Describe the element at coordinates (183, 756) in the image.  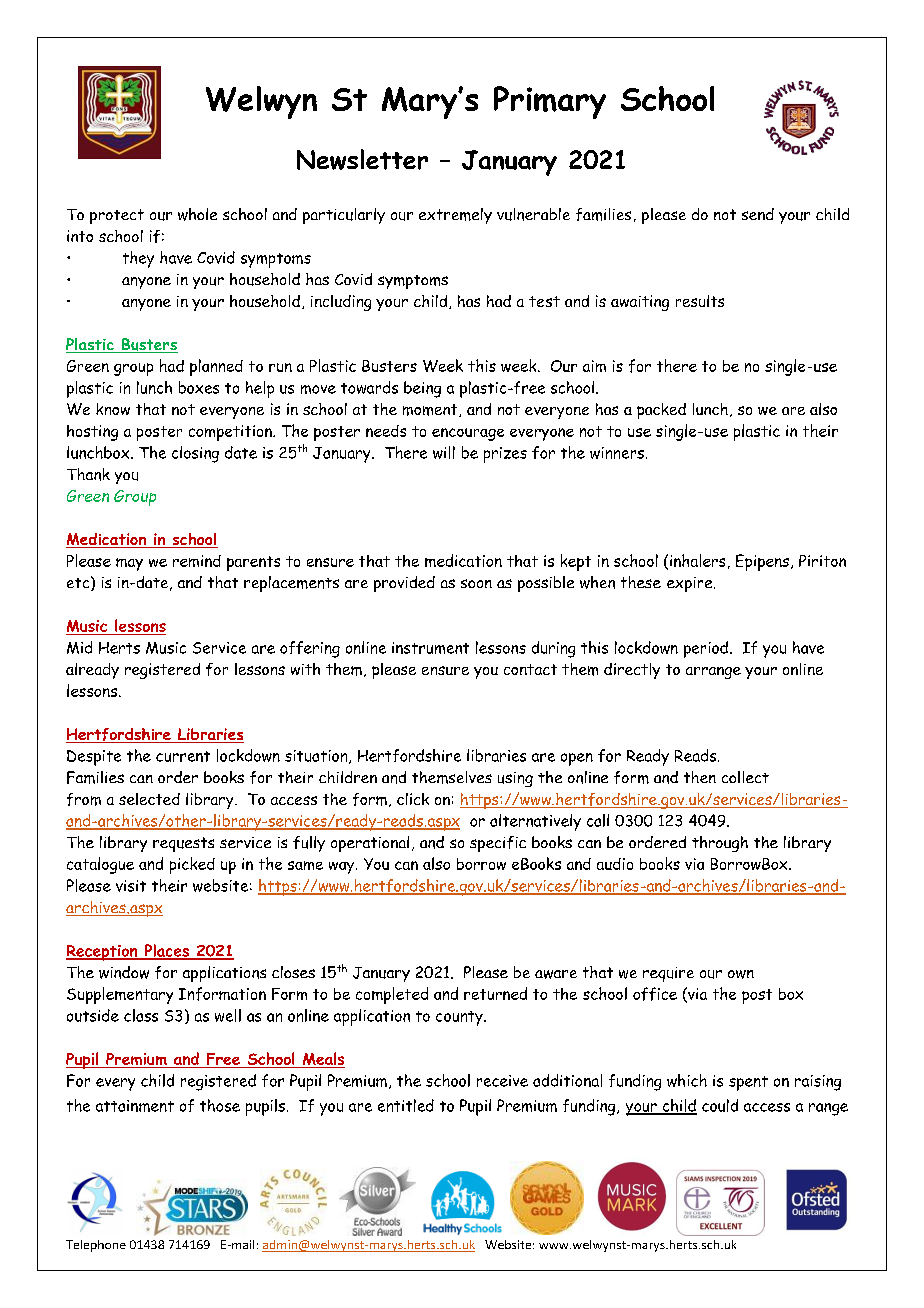
I see `current` at that location.
